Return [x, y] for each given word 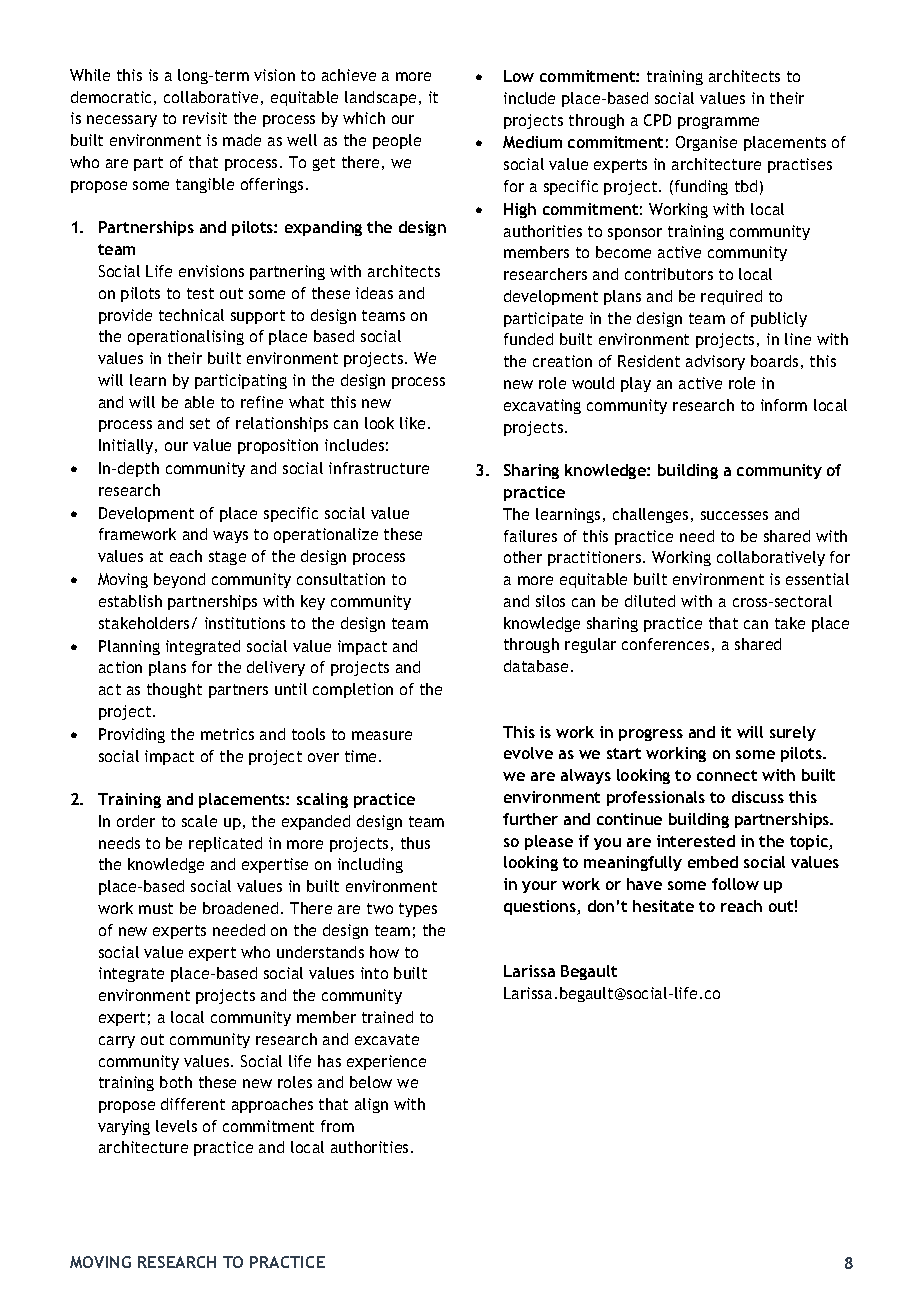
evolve [528, 753]
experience [386, 1062]
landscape [380, 98]
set [200, 423]
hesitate [663, 906]
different [193, 1104]
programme [718, 123]
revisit [205, 118]
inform [784, 405]
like [412, 423]
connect [727, 775]
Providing [132, 735]
